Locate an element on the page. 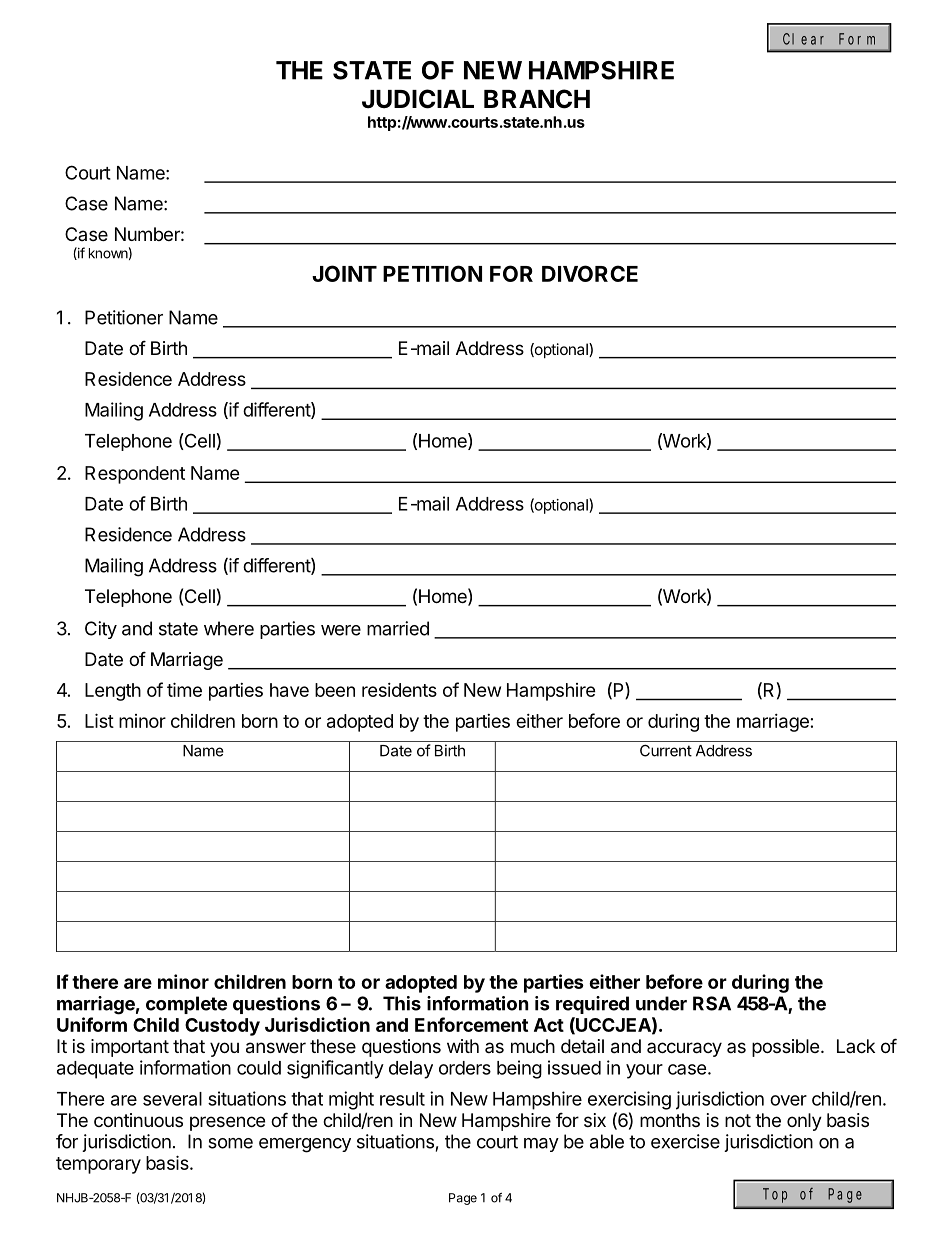 This page has width=952, height=1233. BRANCH is located at coordinates (537, 99).
